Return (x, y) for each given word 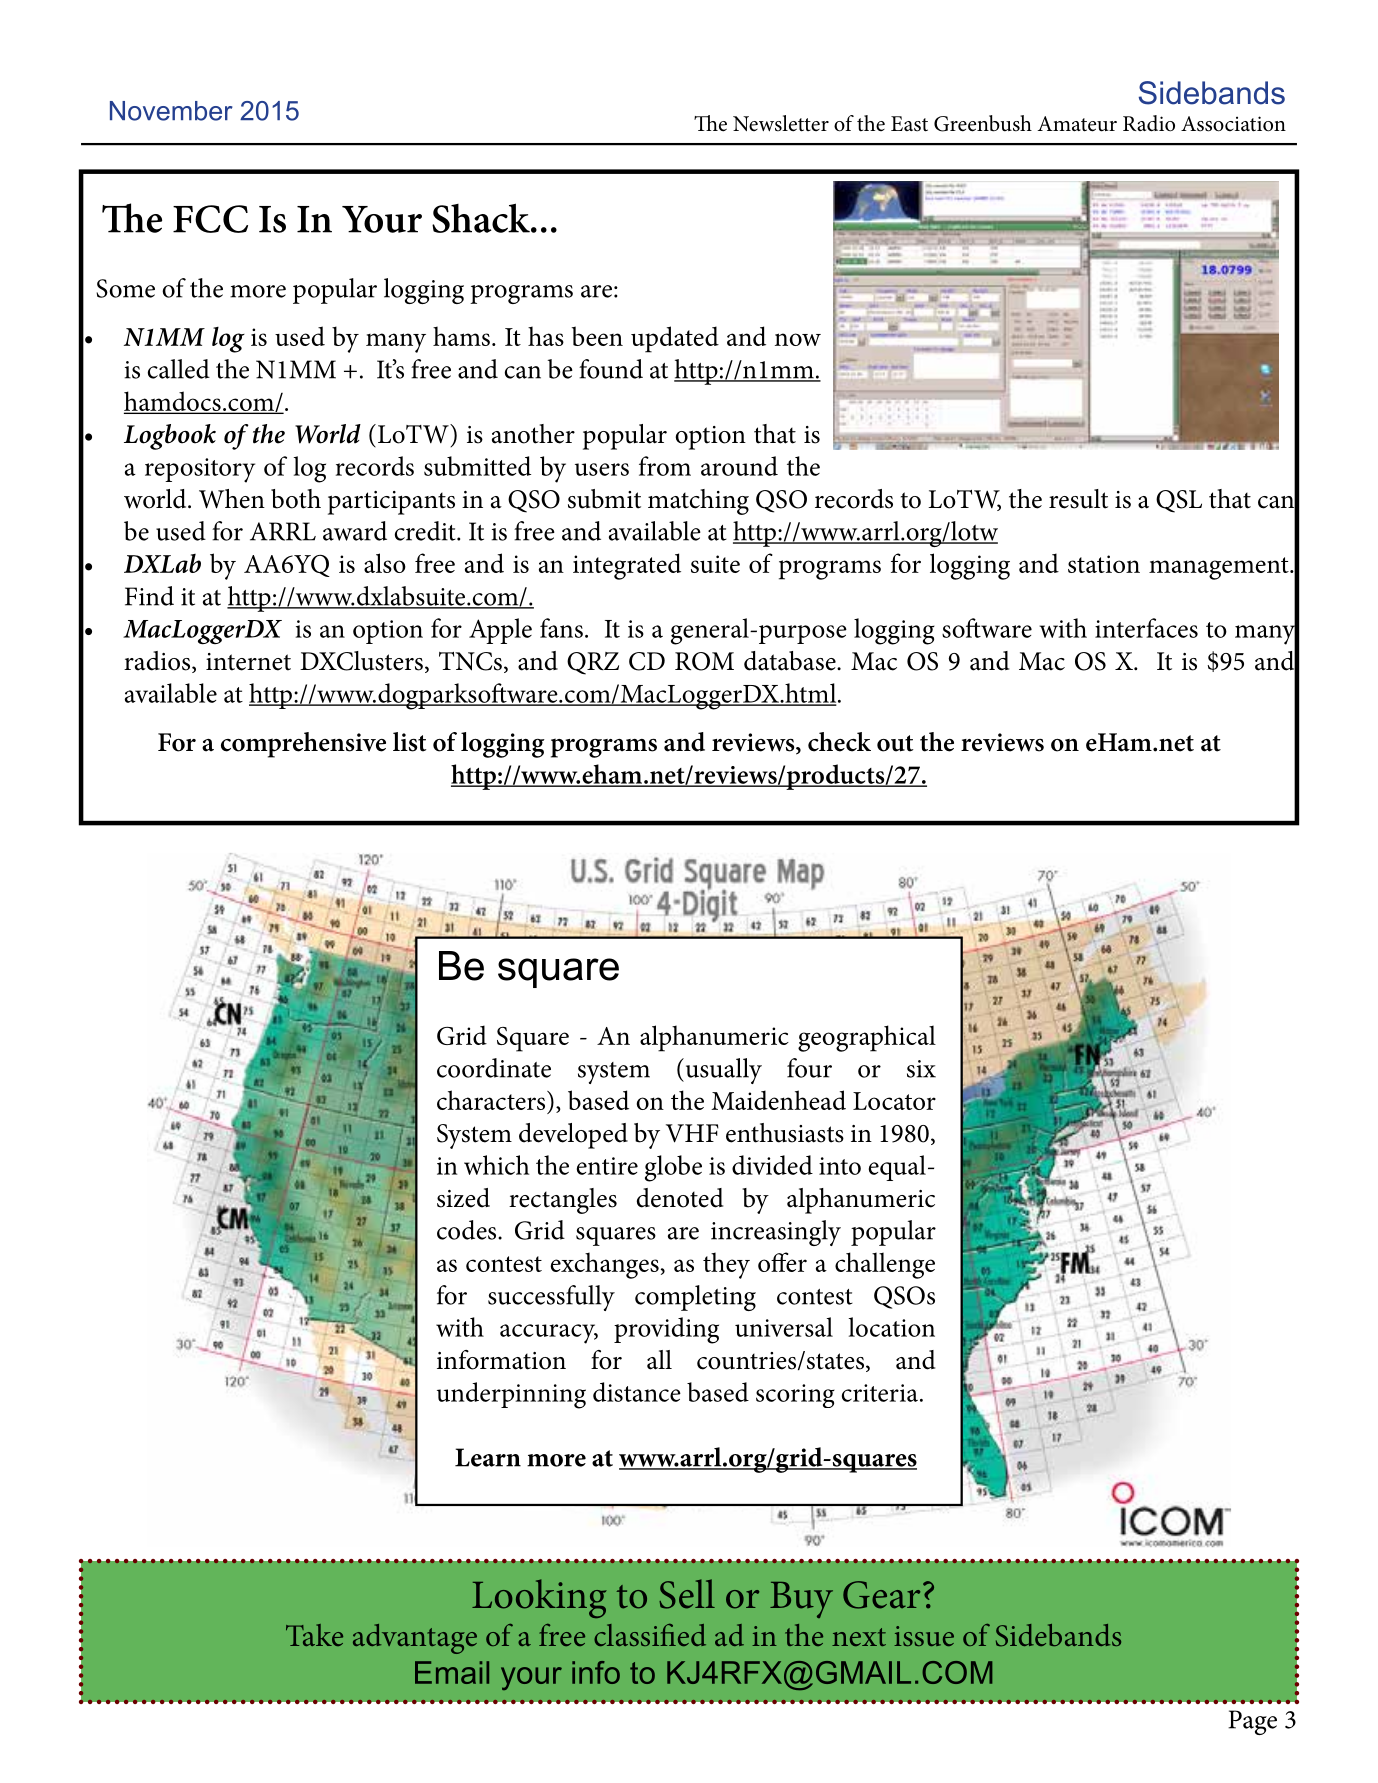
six (921, 1069)
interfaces (1146, 628)
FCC (210, 219)
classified (650, 1635)
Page (1252, 1722)
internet (248, 662)
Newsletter (781, 123)
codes (468, 1230)
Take (314, 1635)
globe (673, 1168)
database (791, 661)
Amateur (1077, 124)
